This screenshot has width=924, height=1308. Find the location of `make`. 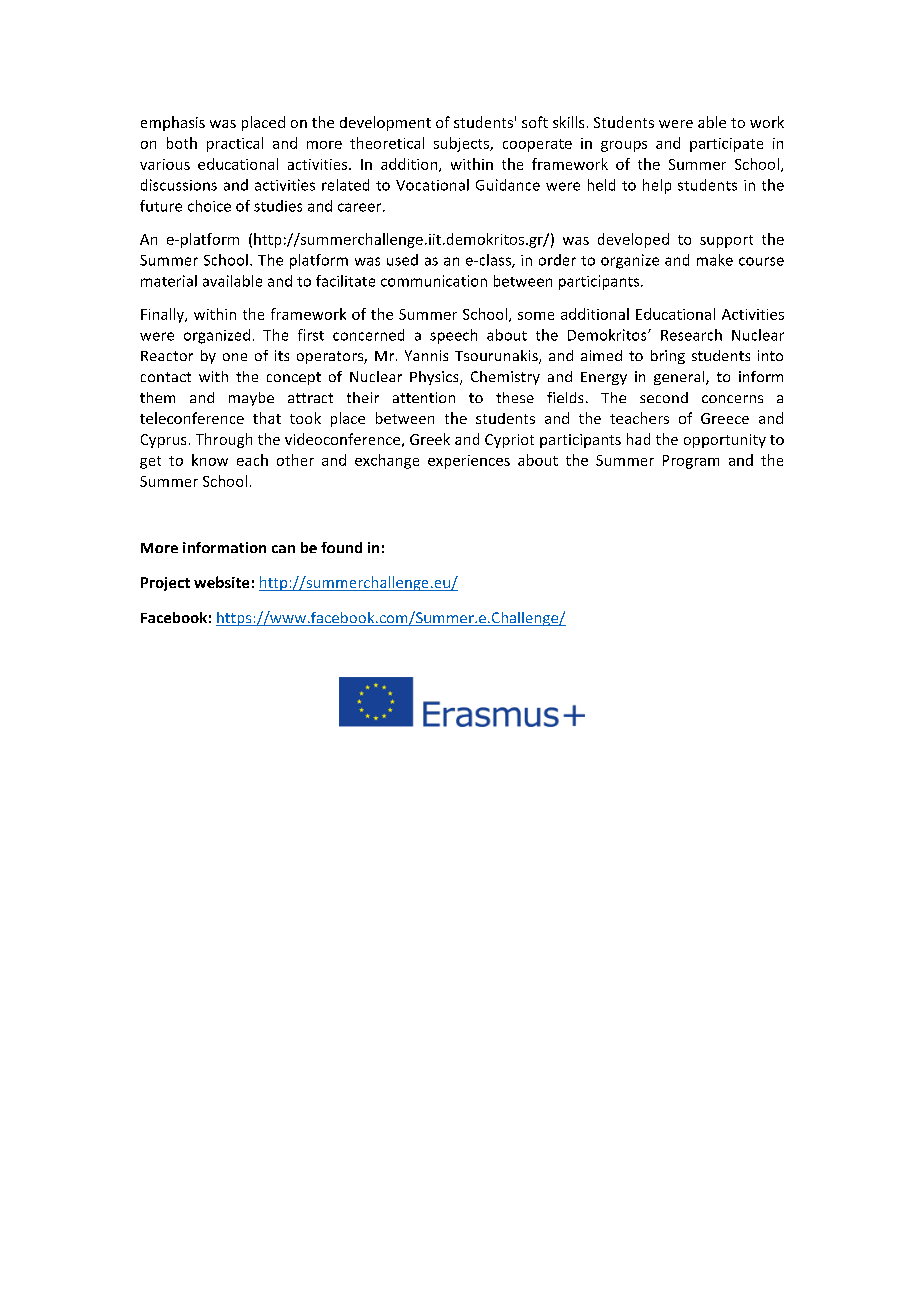

make is located at coordinates (715, 260).
